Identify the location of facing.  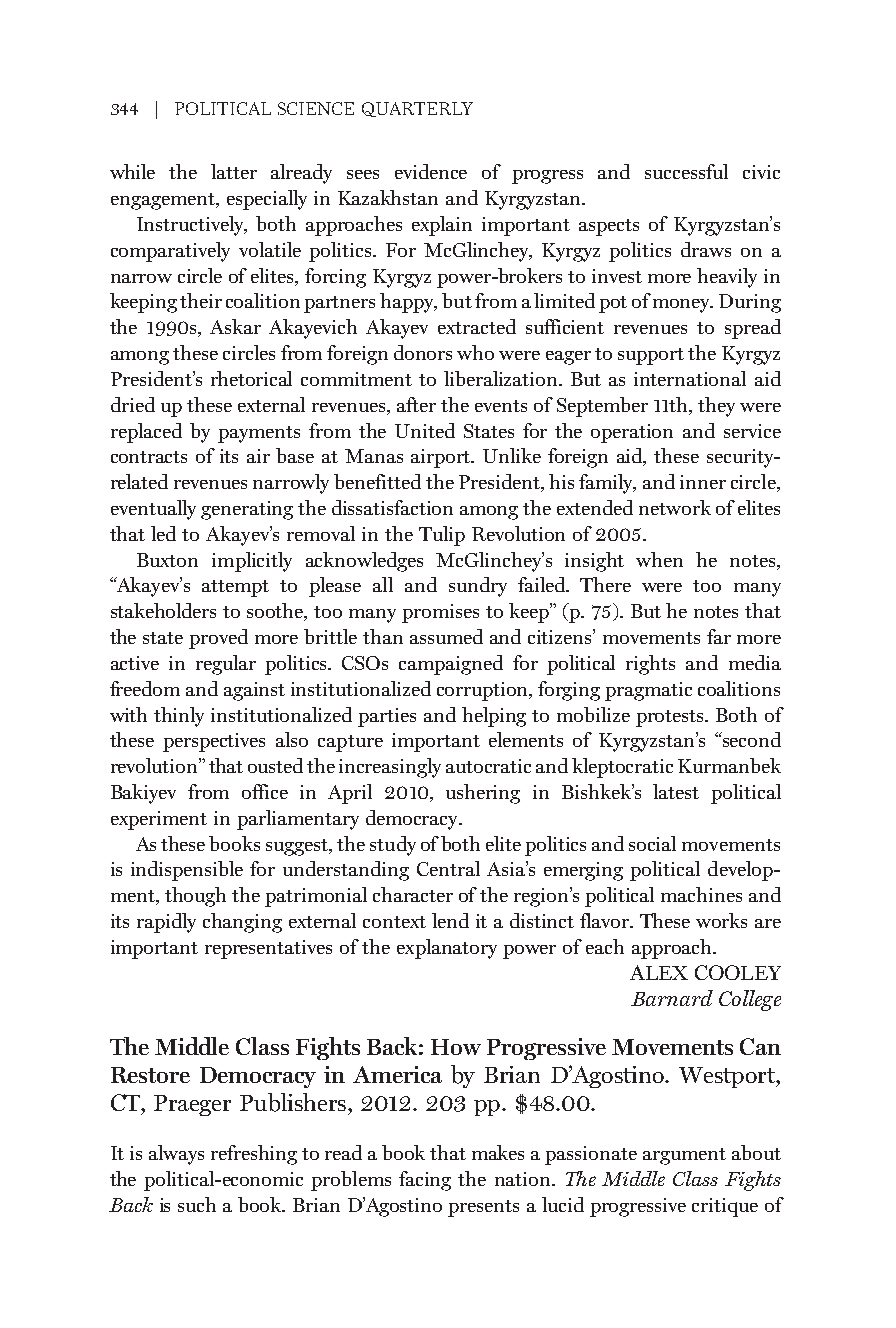
(425, 1181).
